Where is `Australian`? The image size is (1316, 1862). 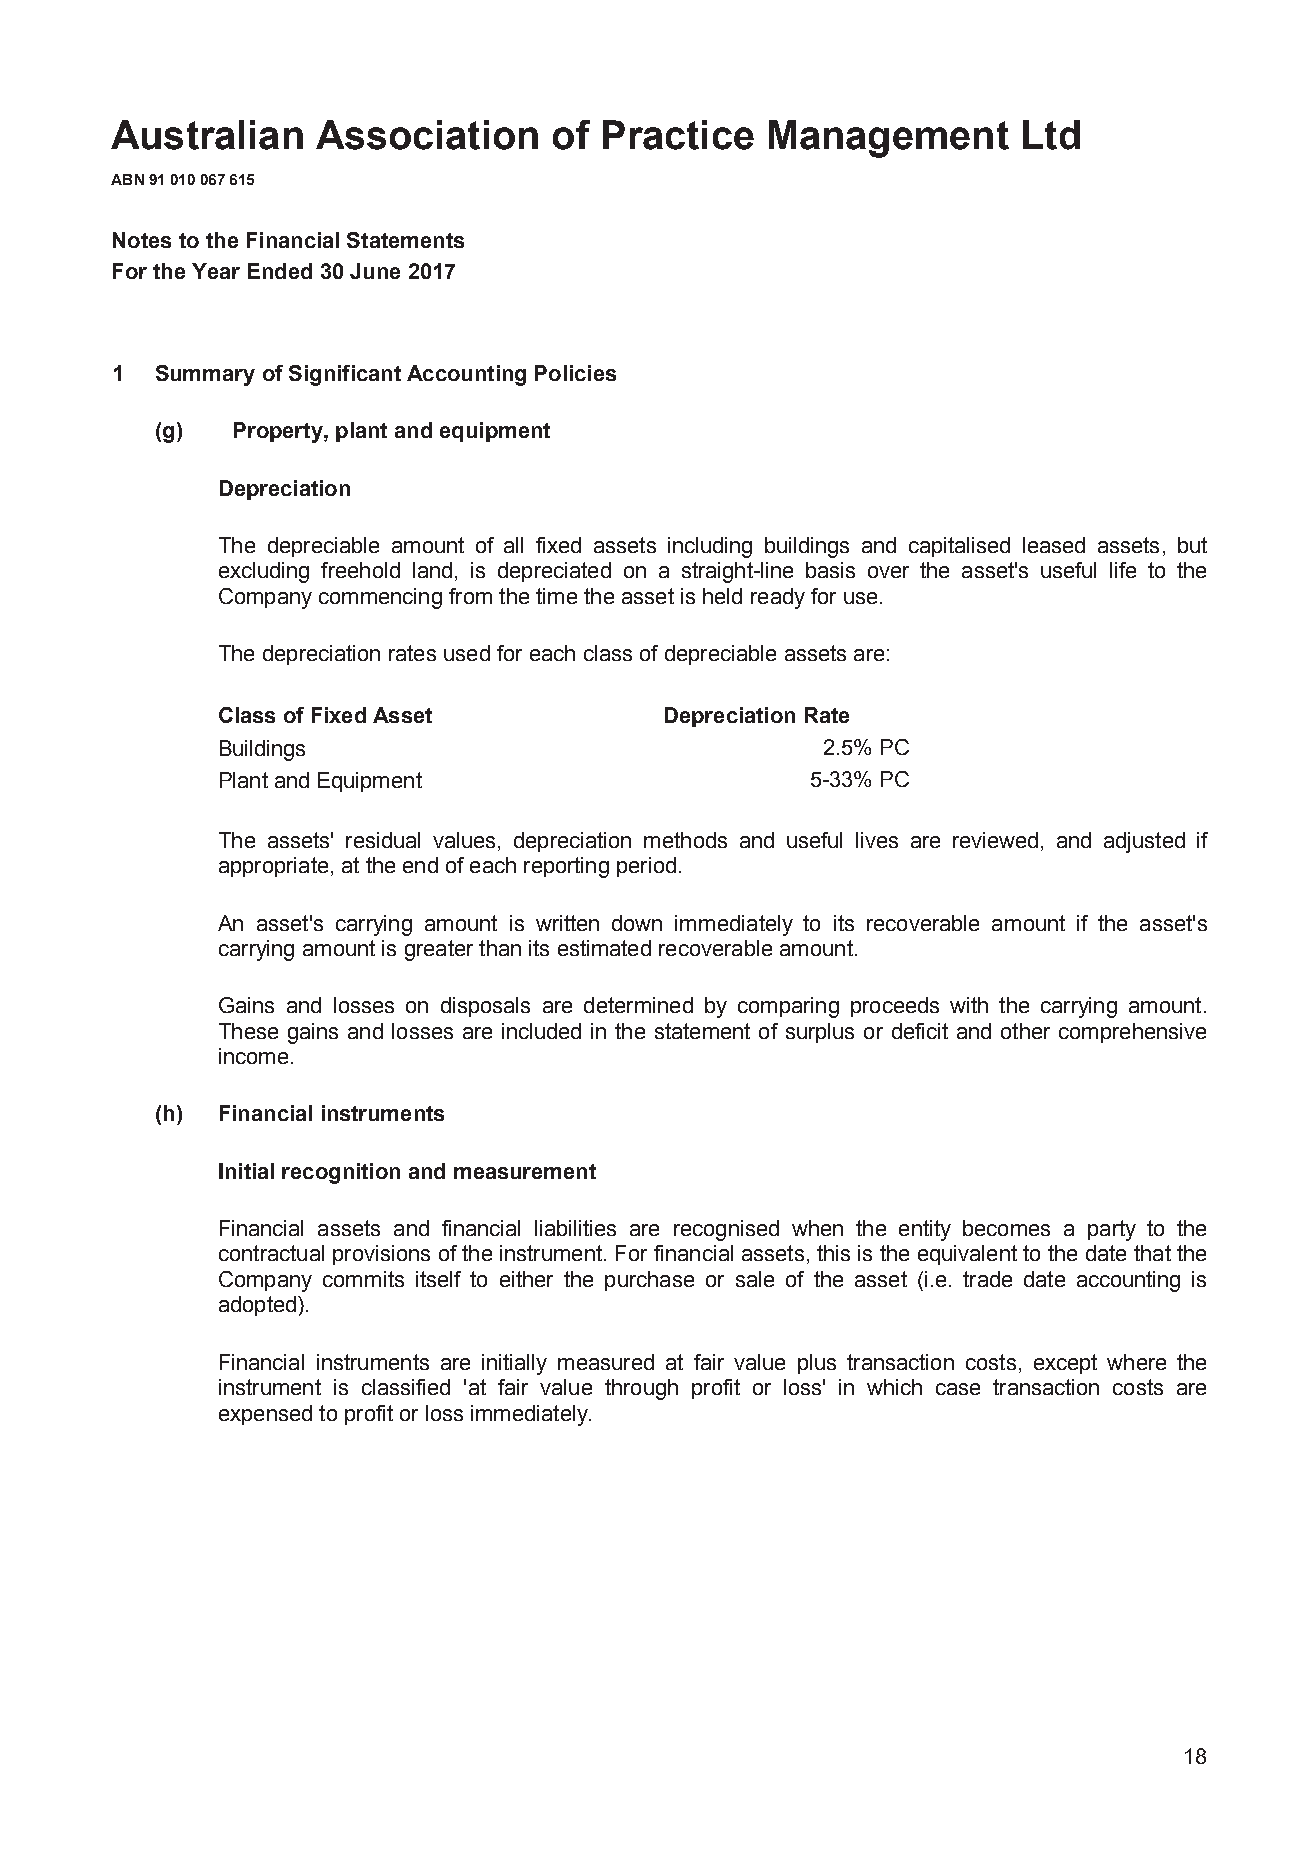 Australian is located at coordinates (207, 135).
